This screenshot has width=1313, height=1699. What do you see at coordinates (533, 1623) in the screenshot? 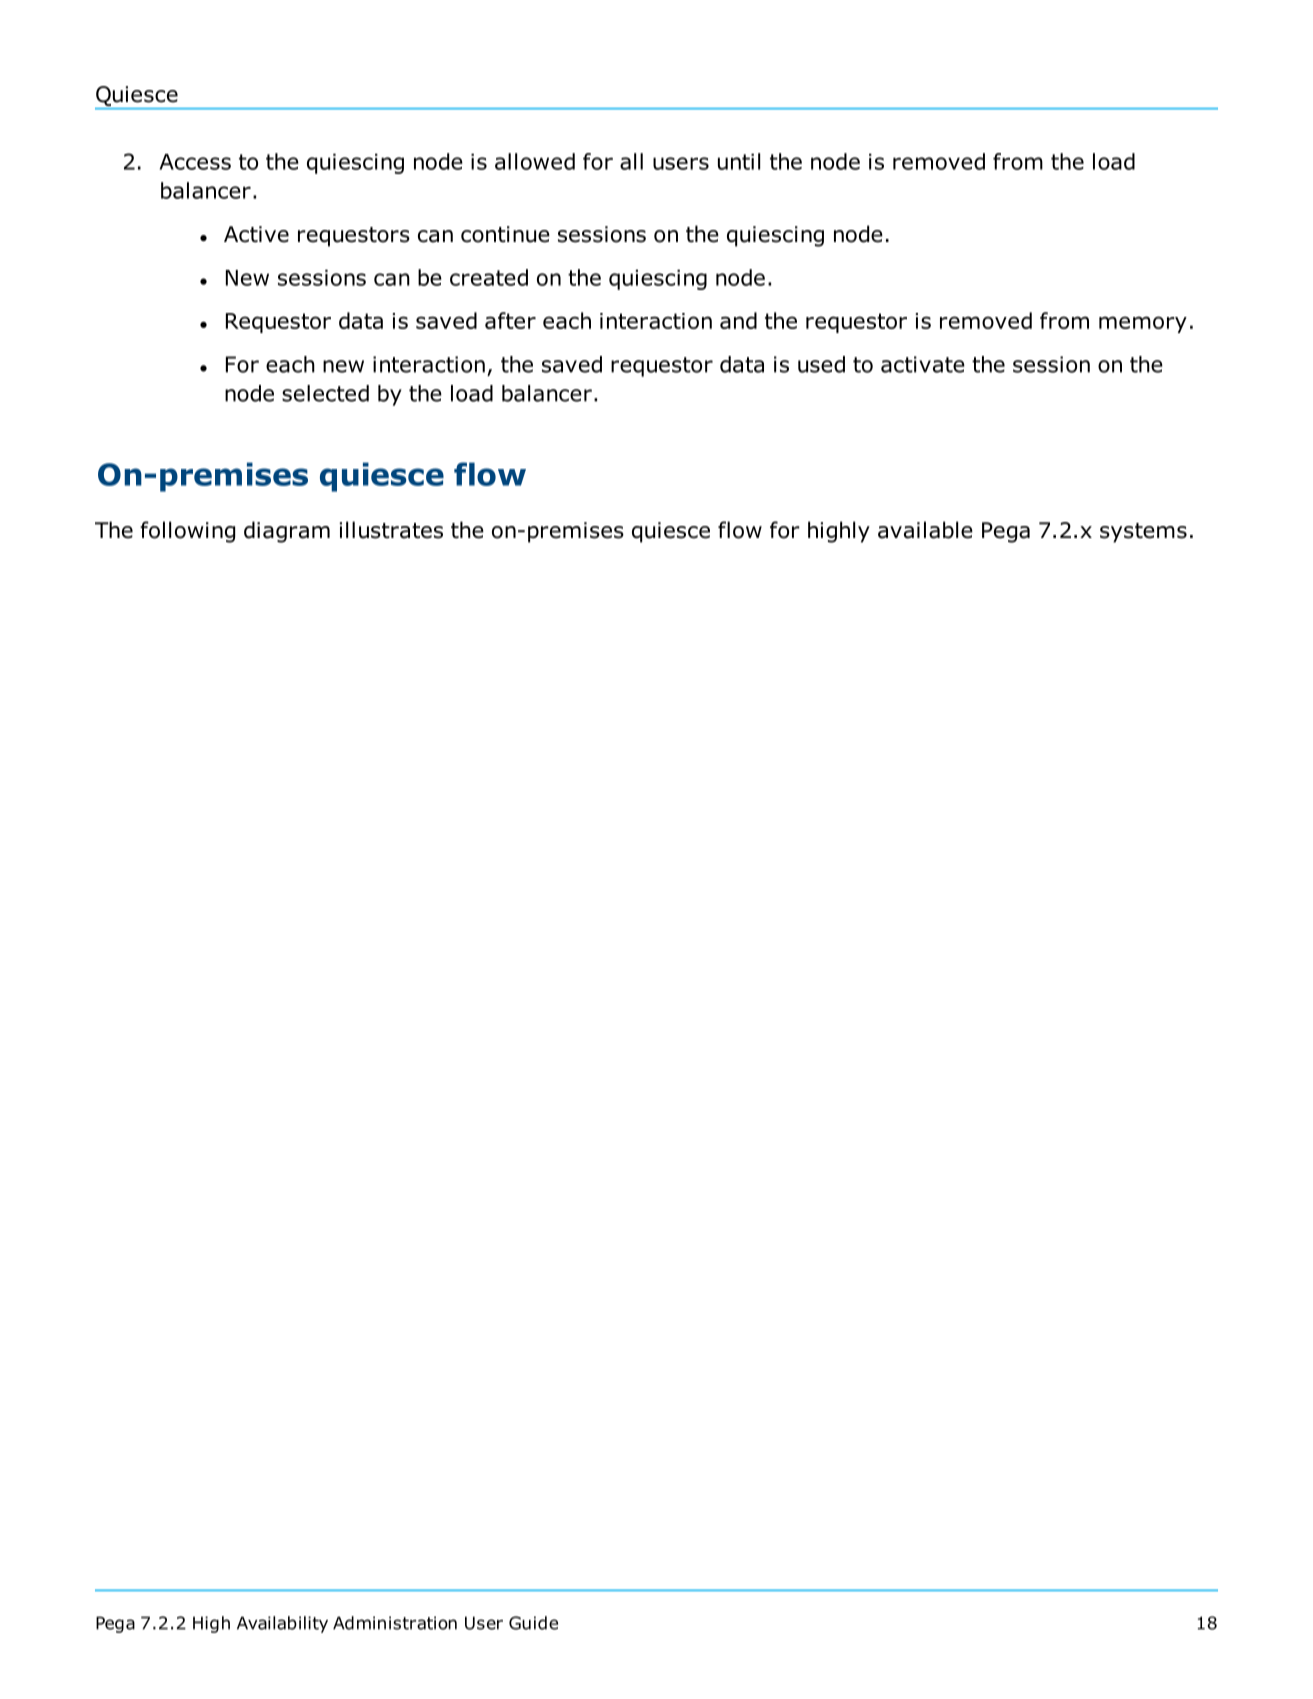
I see `Guide` at bounding box center [533, 1623].
